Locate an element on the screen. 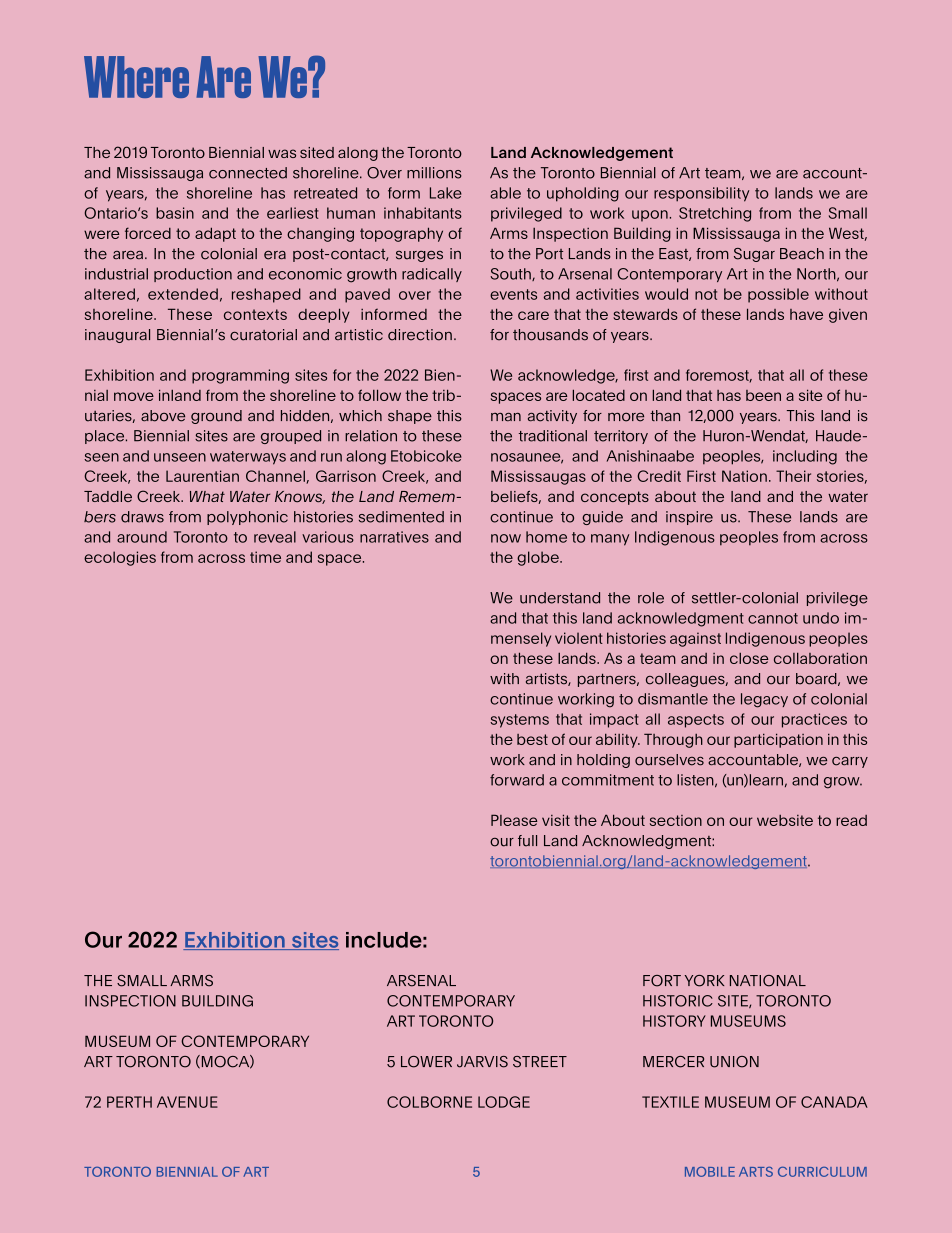  been is located at coordinates (763, 395).
